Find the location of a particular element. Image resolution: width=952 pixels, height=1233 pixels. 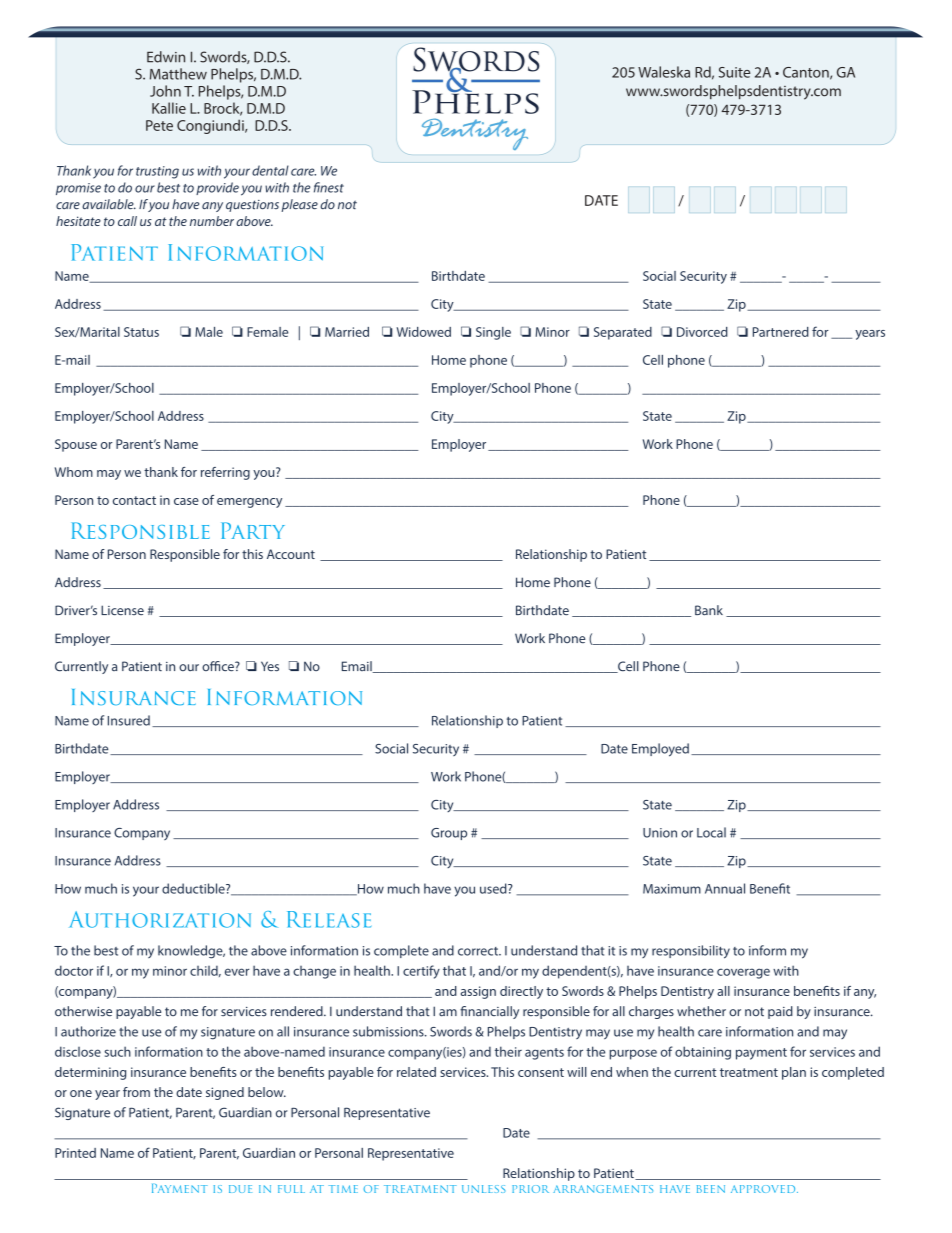

from is located at coordinates (136, 1092).
